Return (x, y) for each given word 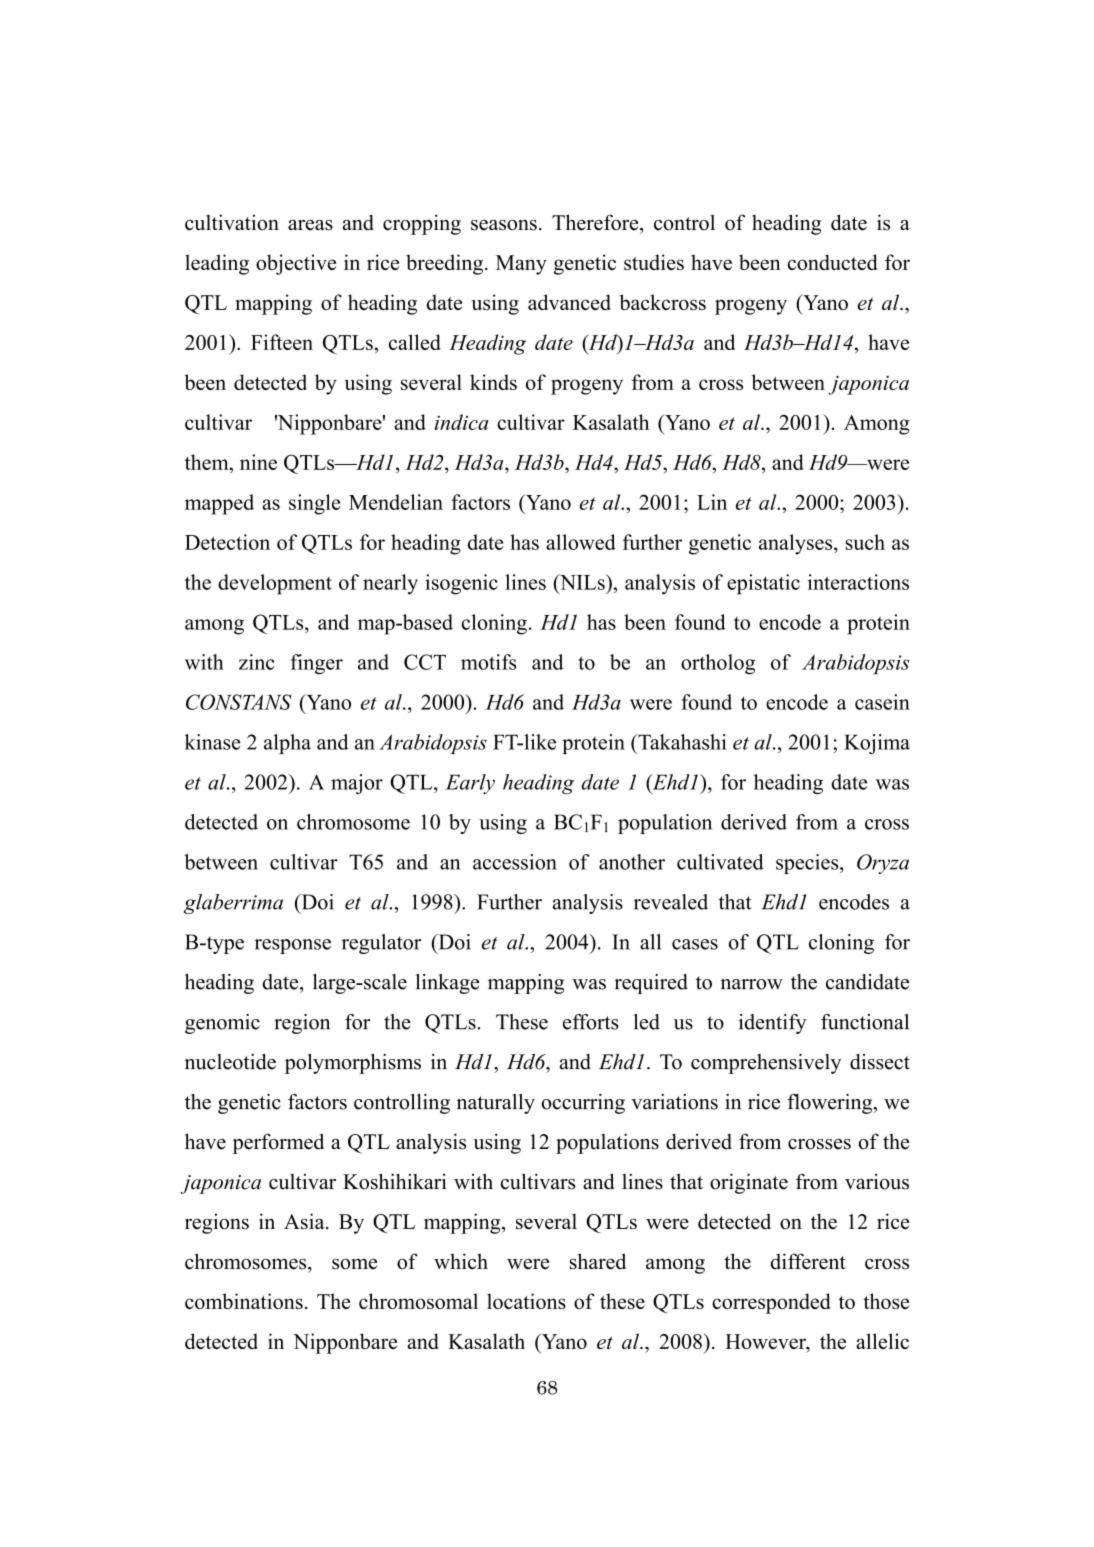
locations (526, 1301)
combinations (244, 1301)
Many (521, 265)
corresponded (771, 1303)
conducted (833, 262)
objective (296, 264)
